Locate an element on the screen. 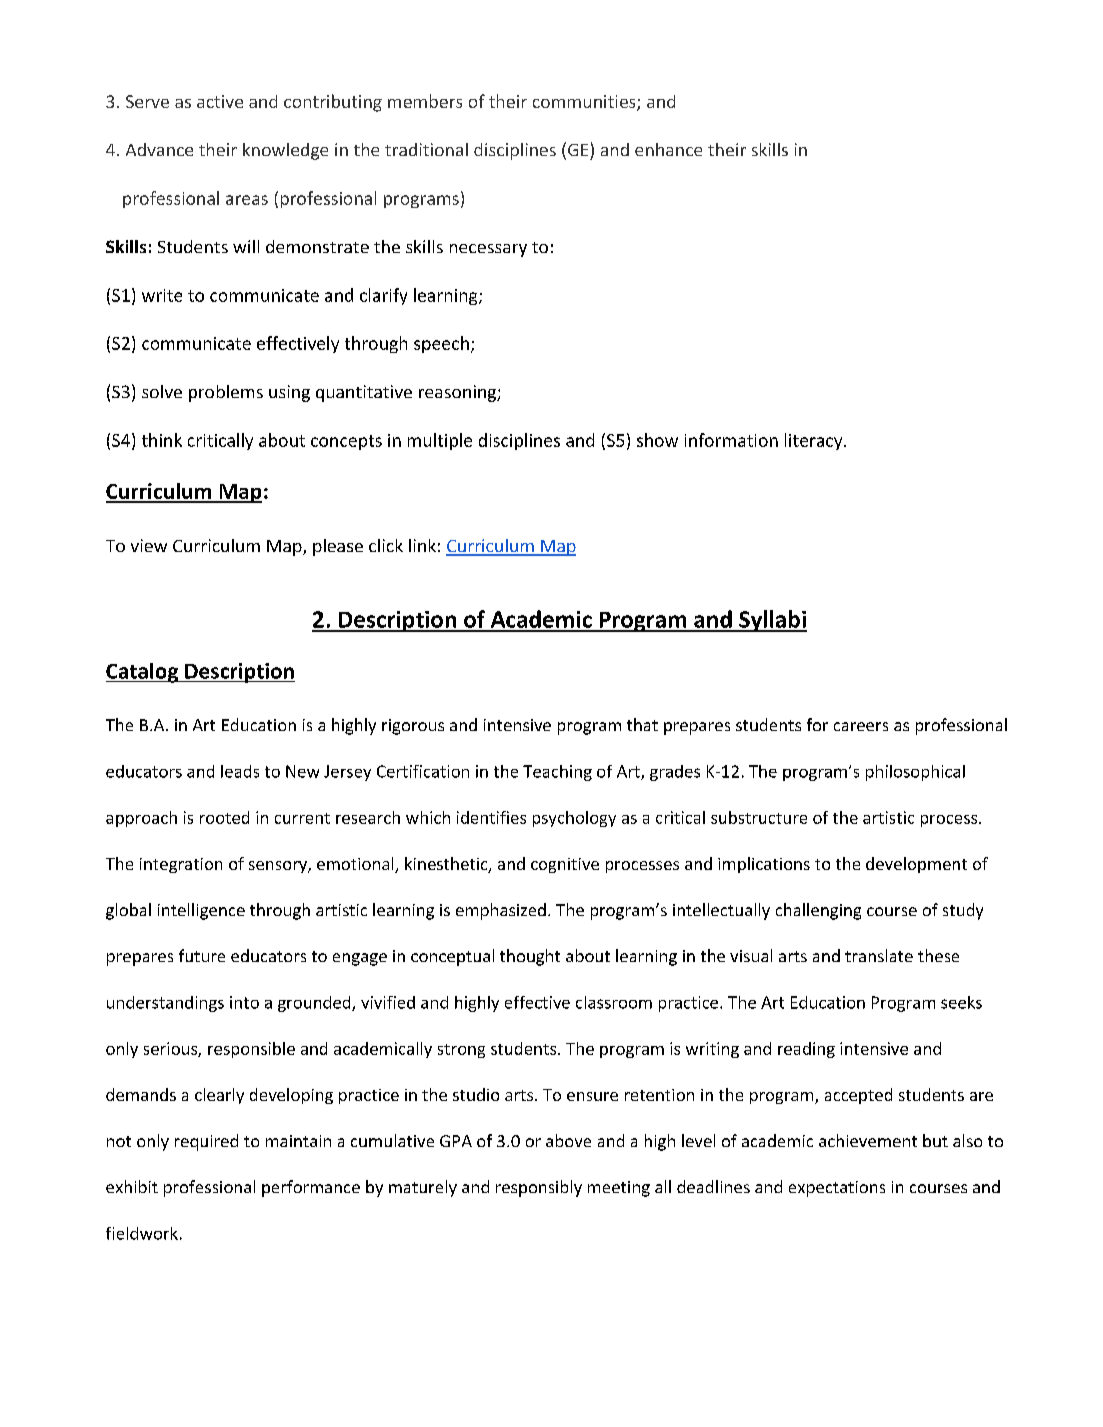 This screenshot has height=1427, width=1103. enhance is located at coordinates (668, 149).
